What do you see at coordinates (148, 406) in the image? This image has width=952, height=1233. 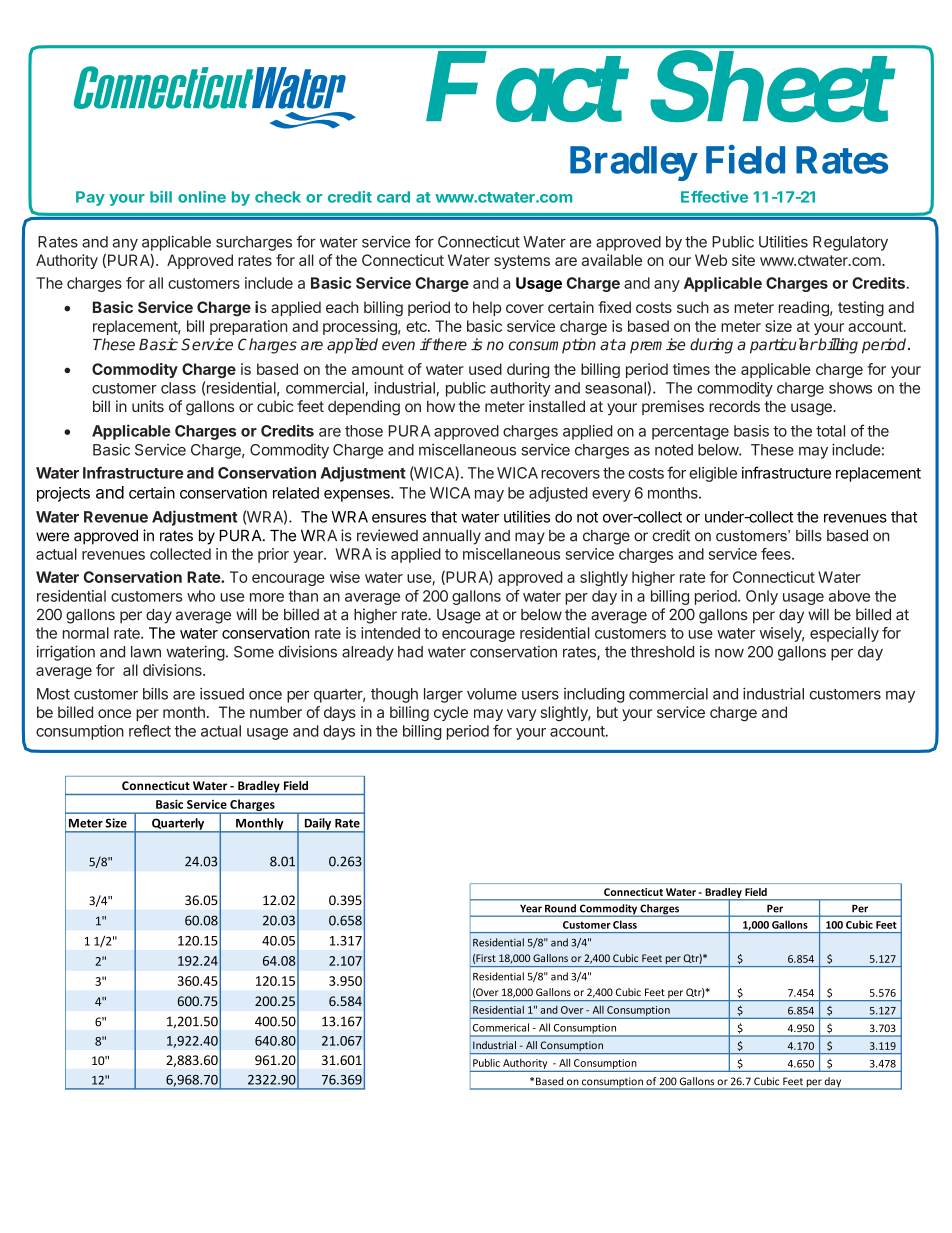 I see `units` at bounding box center [148, 406].
